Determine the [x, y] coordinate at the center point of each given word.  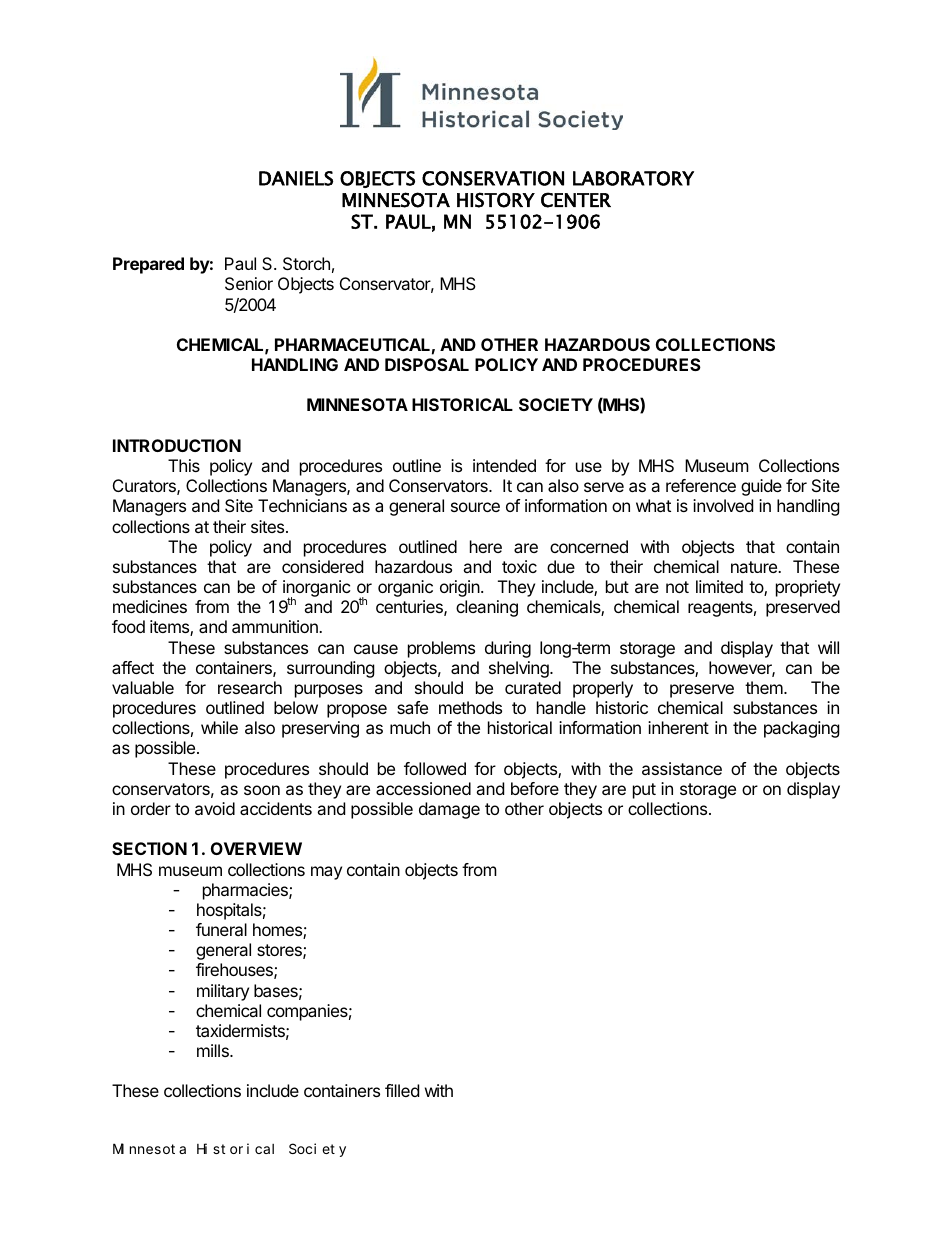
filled [402, 1090]
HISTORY [496, 200]
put [644, 791]
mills [214, 1050]
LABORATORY [633, 178]
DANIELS [296, 178]
